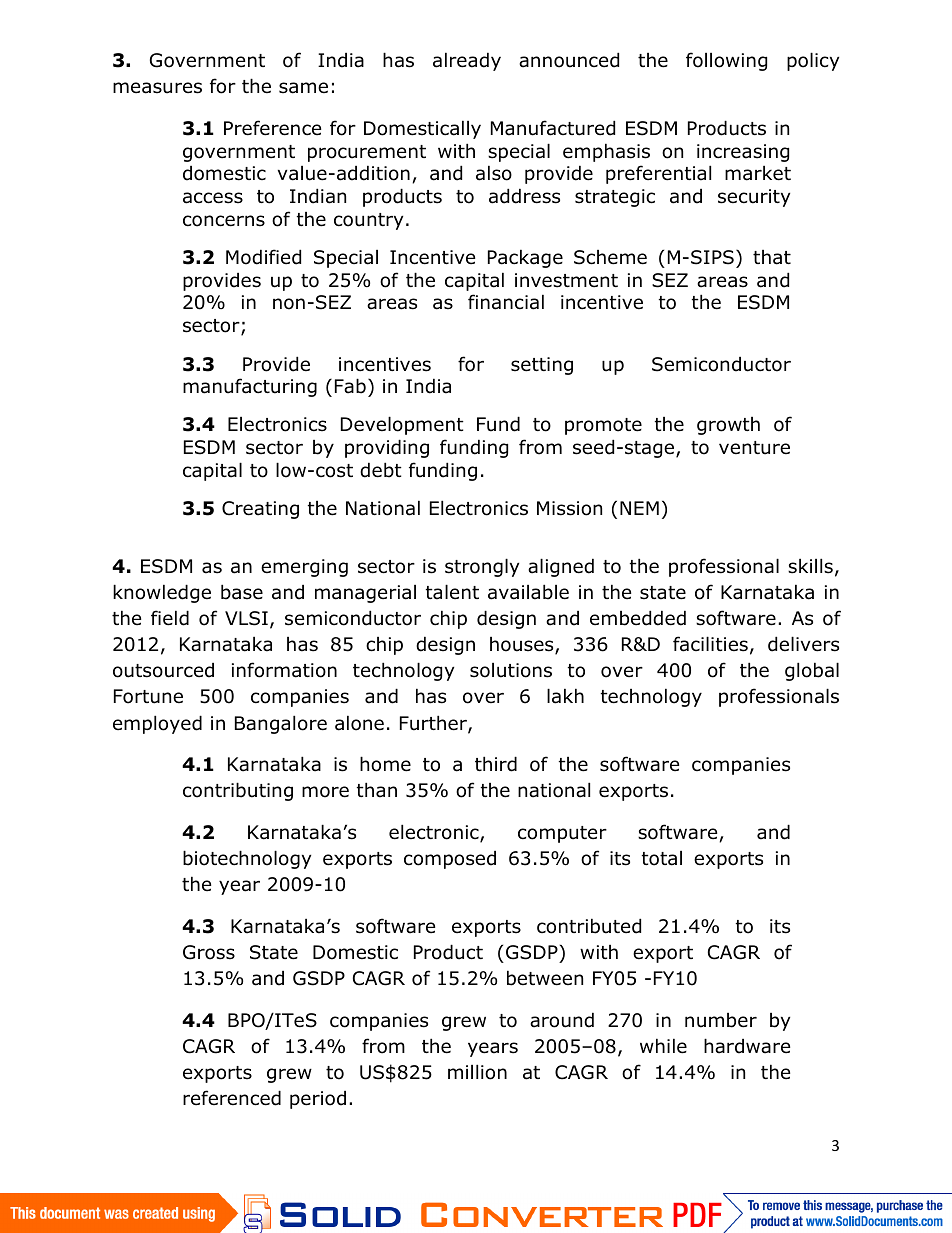 The image size is (952, 1233). Describe the element at coordinates (810, 566) in the screenshot. I see `skills` at that location.
